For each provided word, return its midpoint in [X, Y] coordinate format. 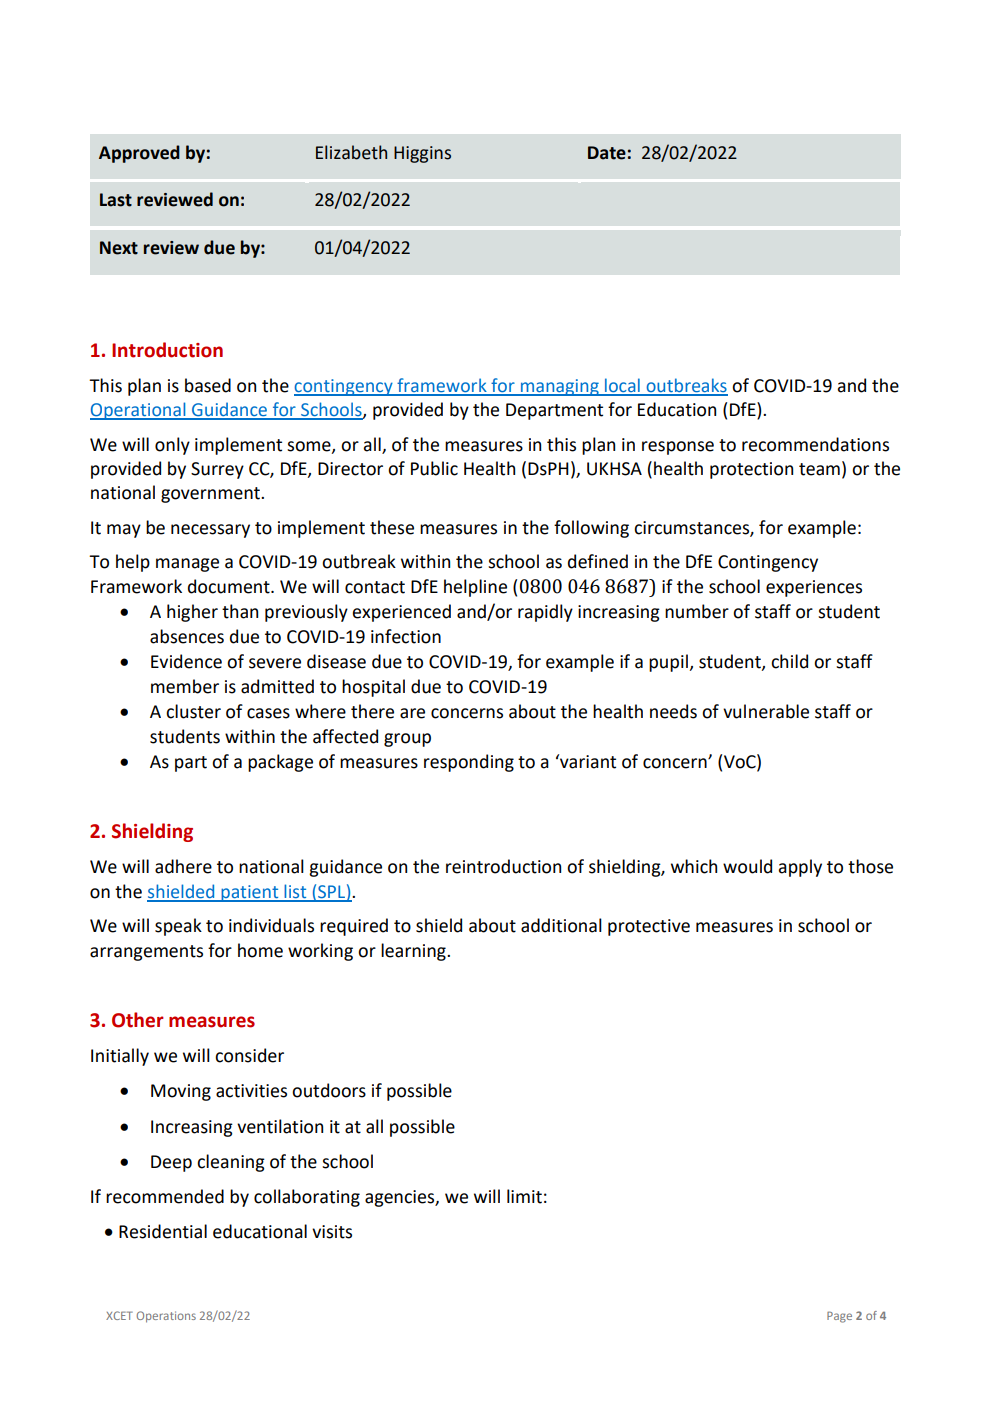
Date [607, 153]
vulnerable [766, 711]
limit [524, 1196]
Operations [166, 1317]
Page [839, 1317]
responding [469, 763]
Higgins [422, 154]
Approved [139, 154]
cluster [193, 711]
